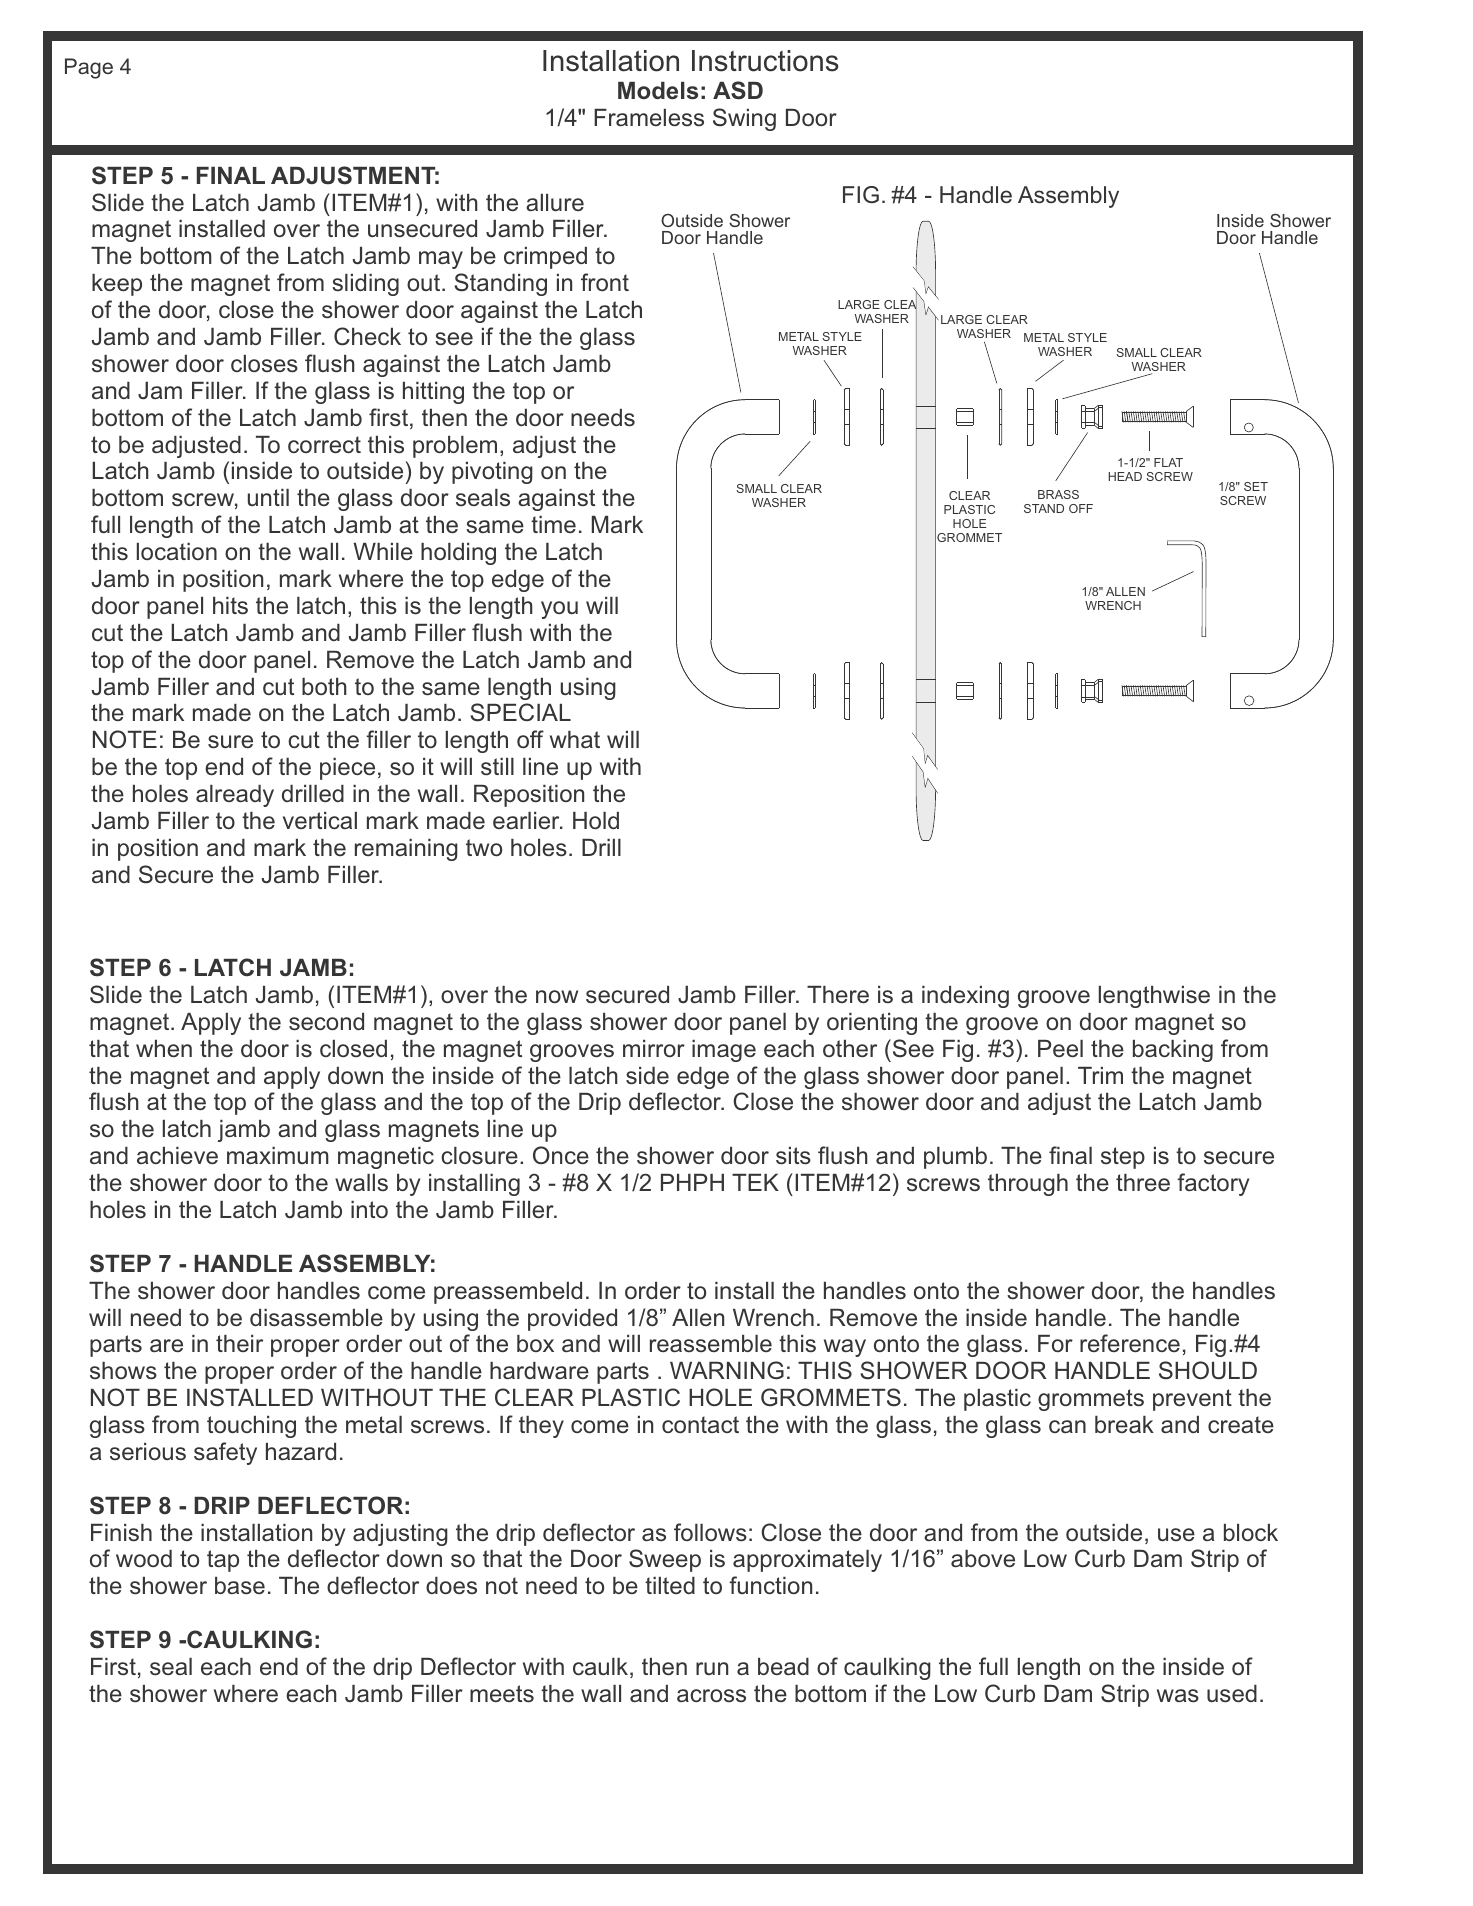 The image size is (1473, 1906). Describe the element at coordinates (711, 1344) in the screenshot. I see `reassemble` at that location.
